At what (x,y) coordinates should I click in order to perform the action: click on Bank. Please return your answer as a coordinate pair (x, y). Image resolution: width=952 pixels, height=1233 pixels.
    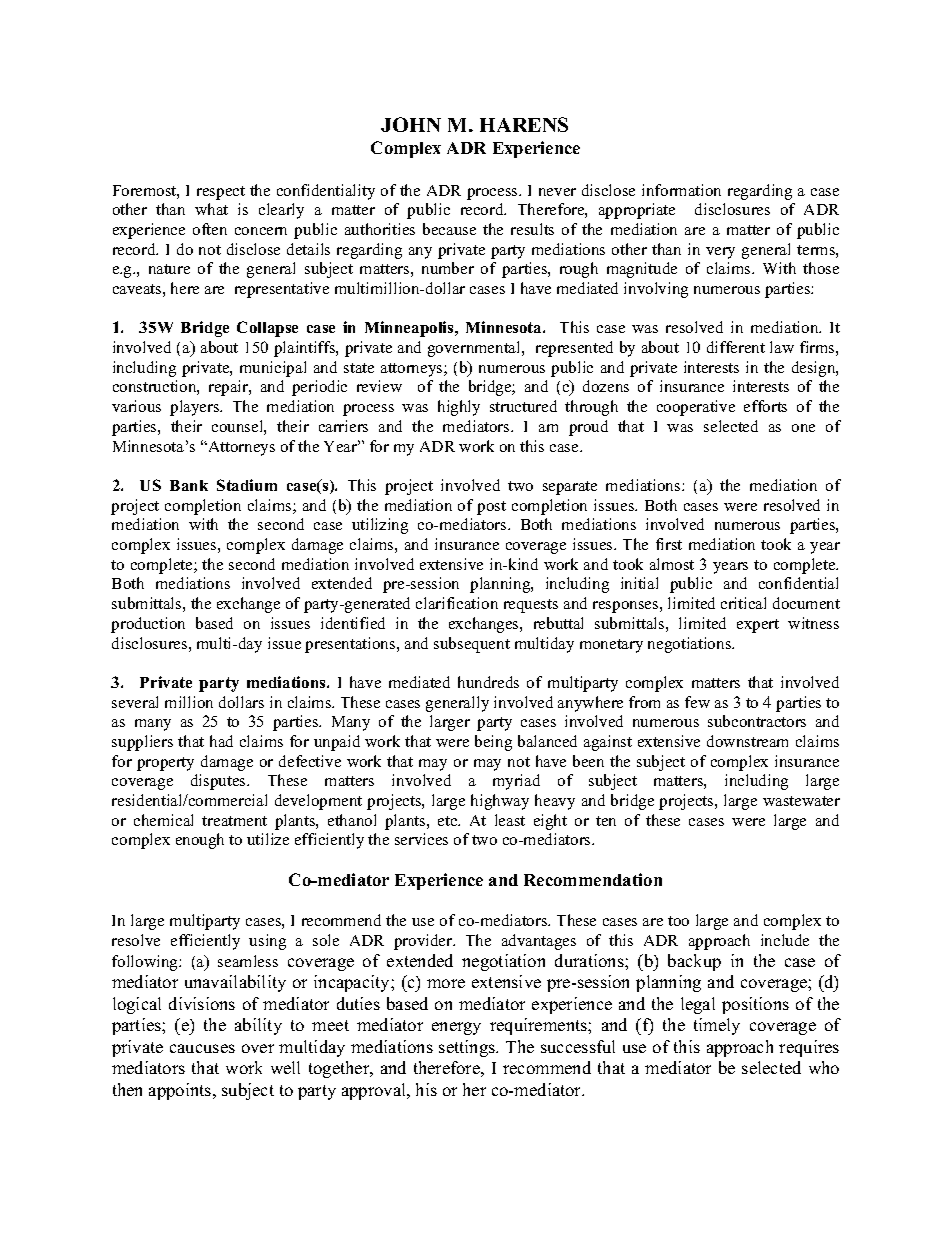
    Looking at the image, I should click on (189, 485).
